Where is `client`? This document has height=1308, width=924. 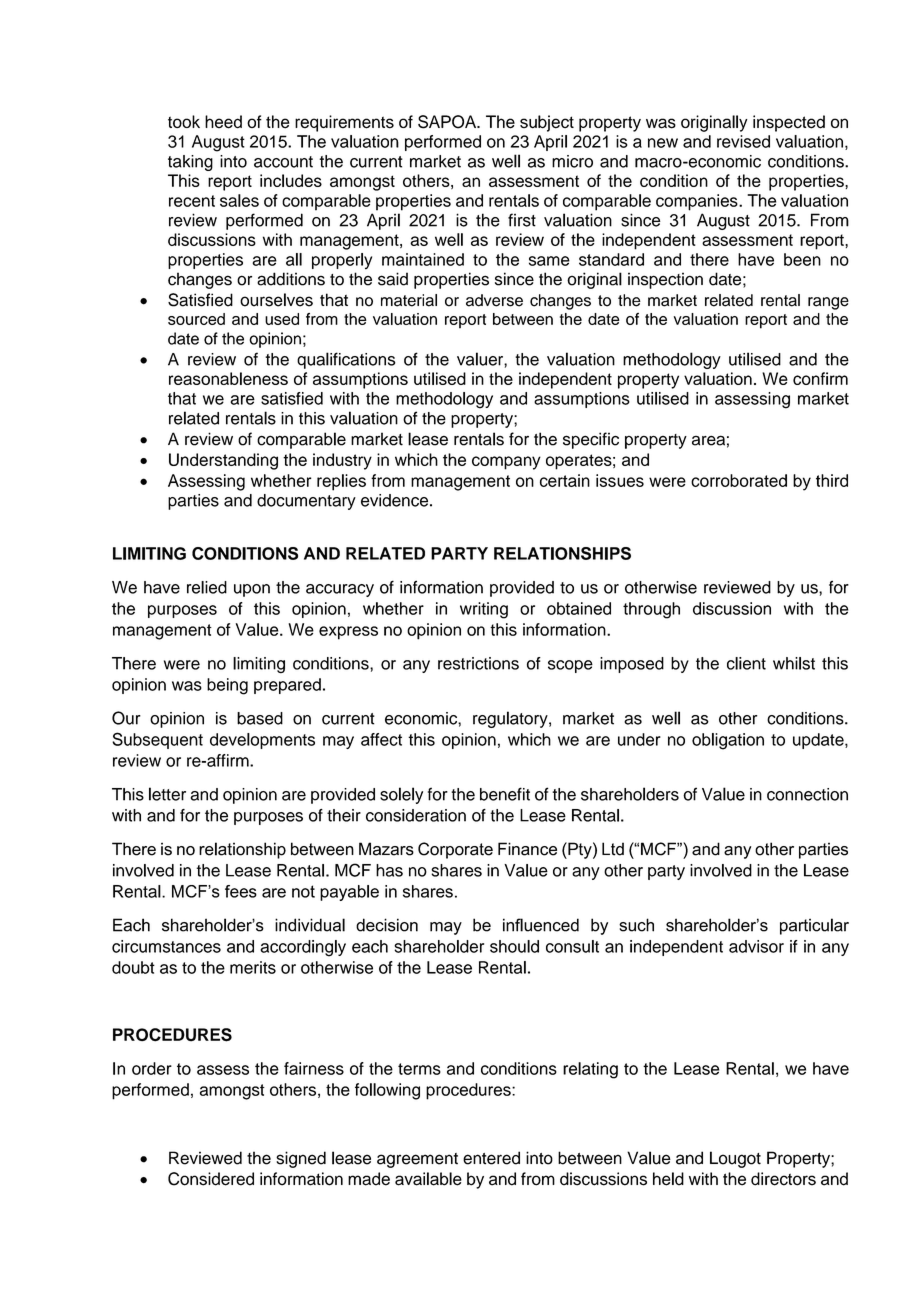
client is located at coordinates (746, 663).
